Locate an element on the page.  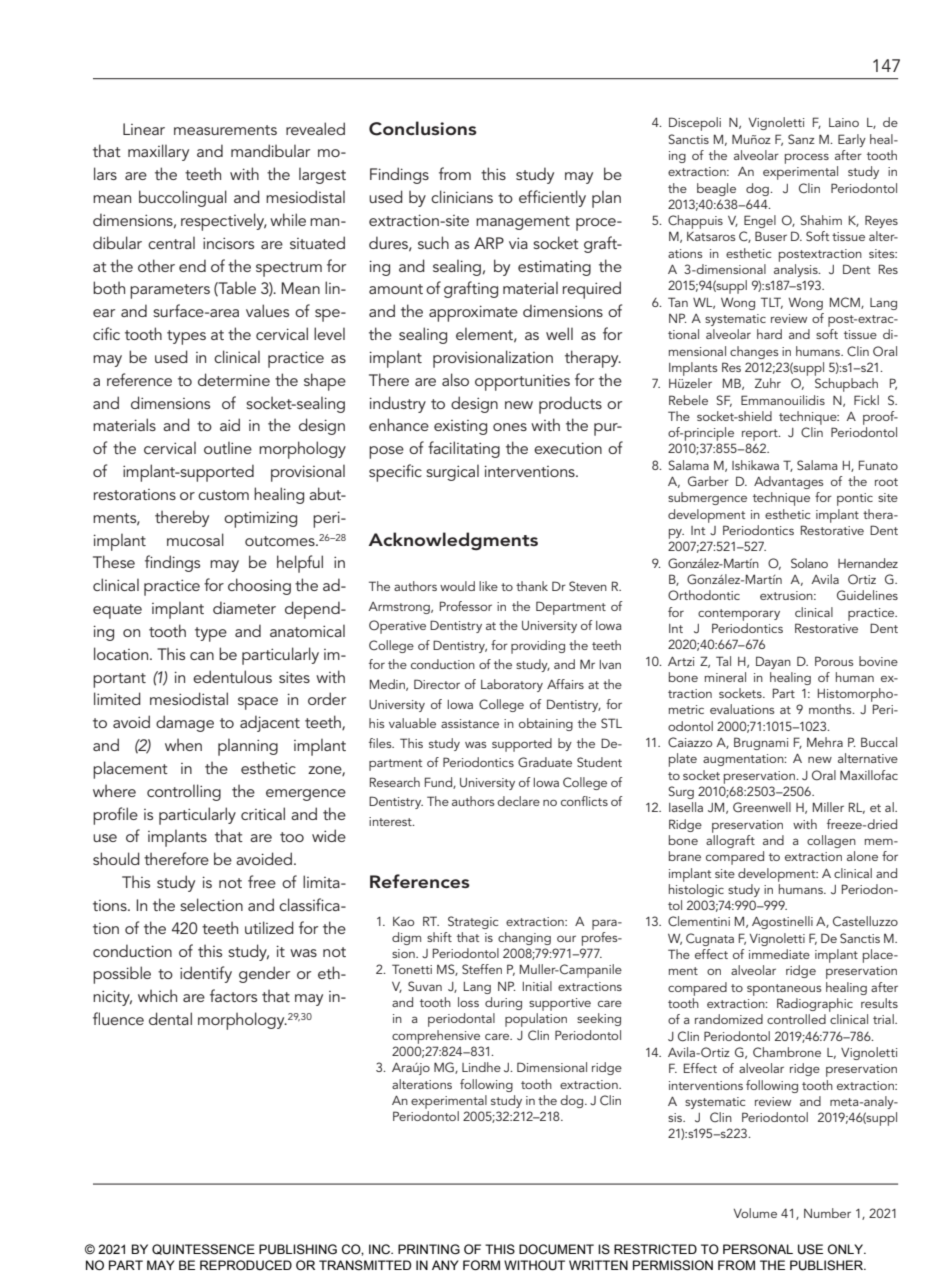
Strategic is located at coordinates (473, 922).
